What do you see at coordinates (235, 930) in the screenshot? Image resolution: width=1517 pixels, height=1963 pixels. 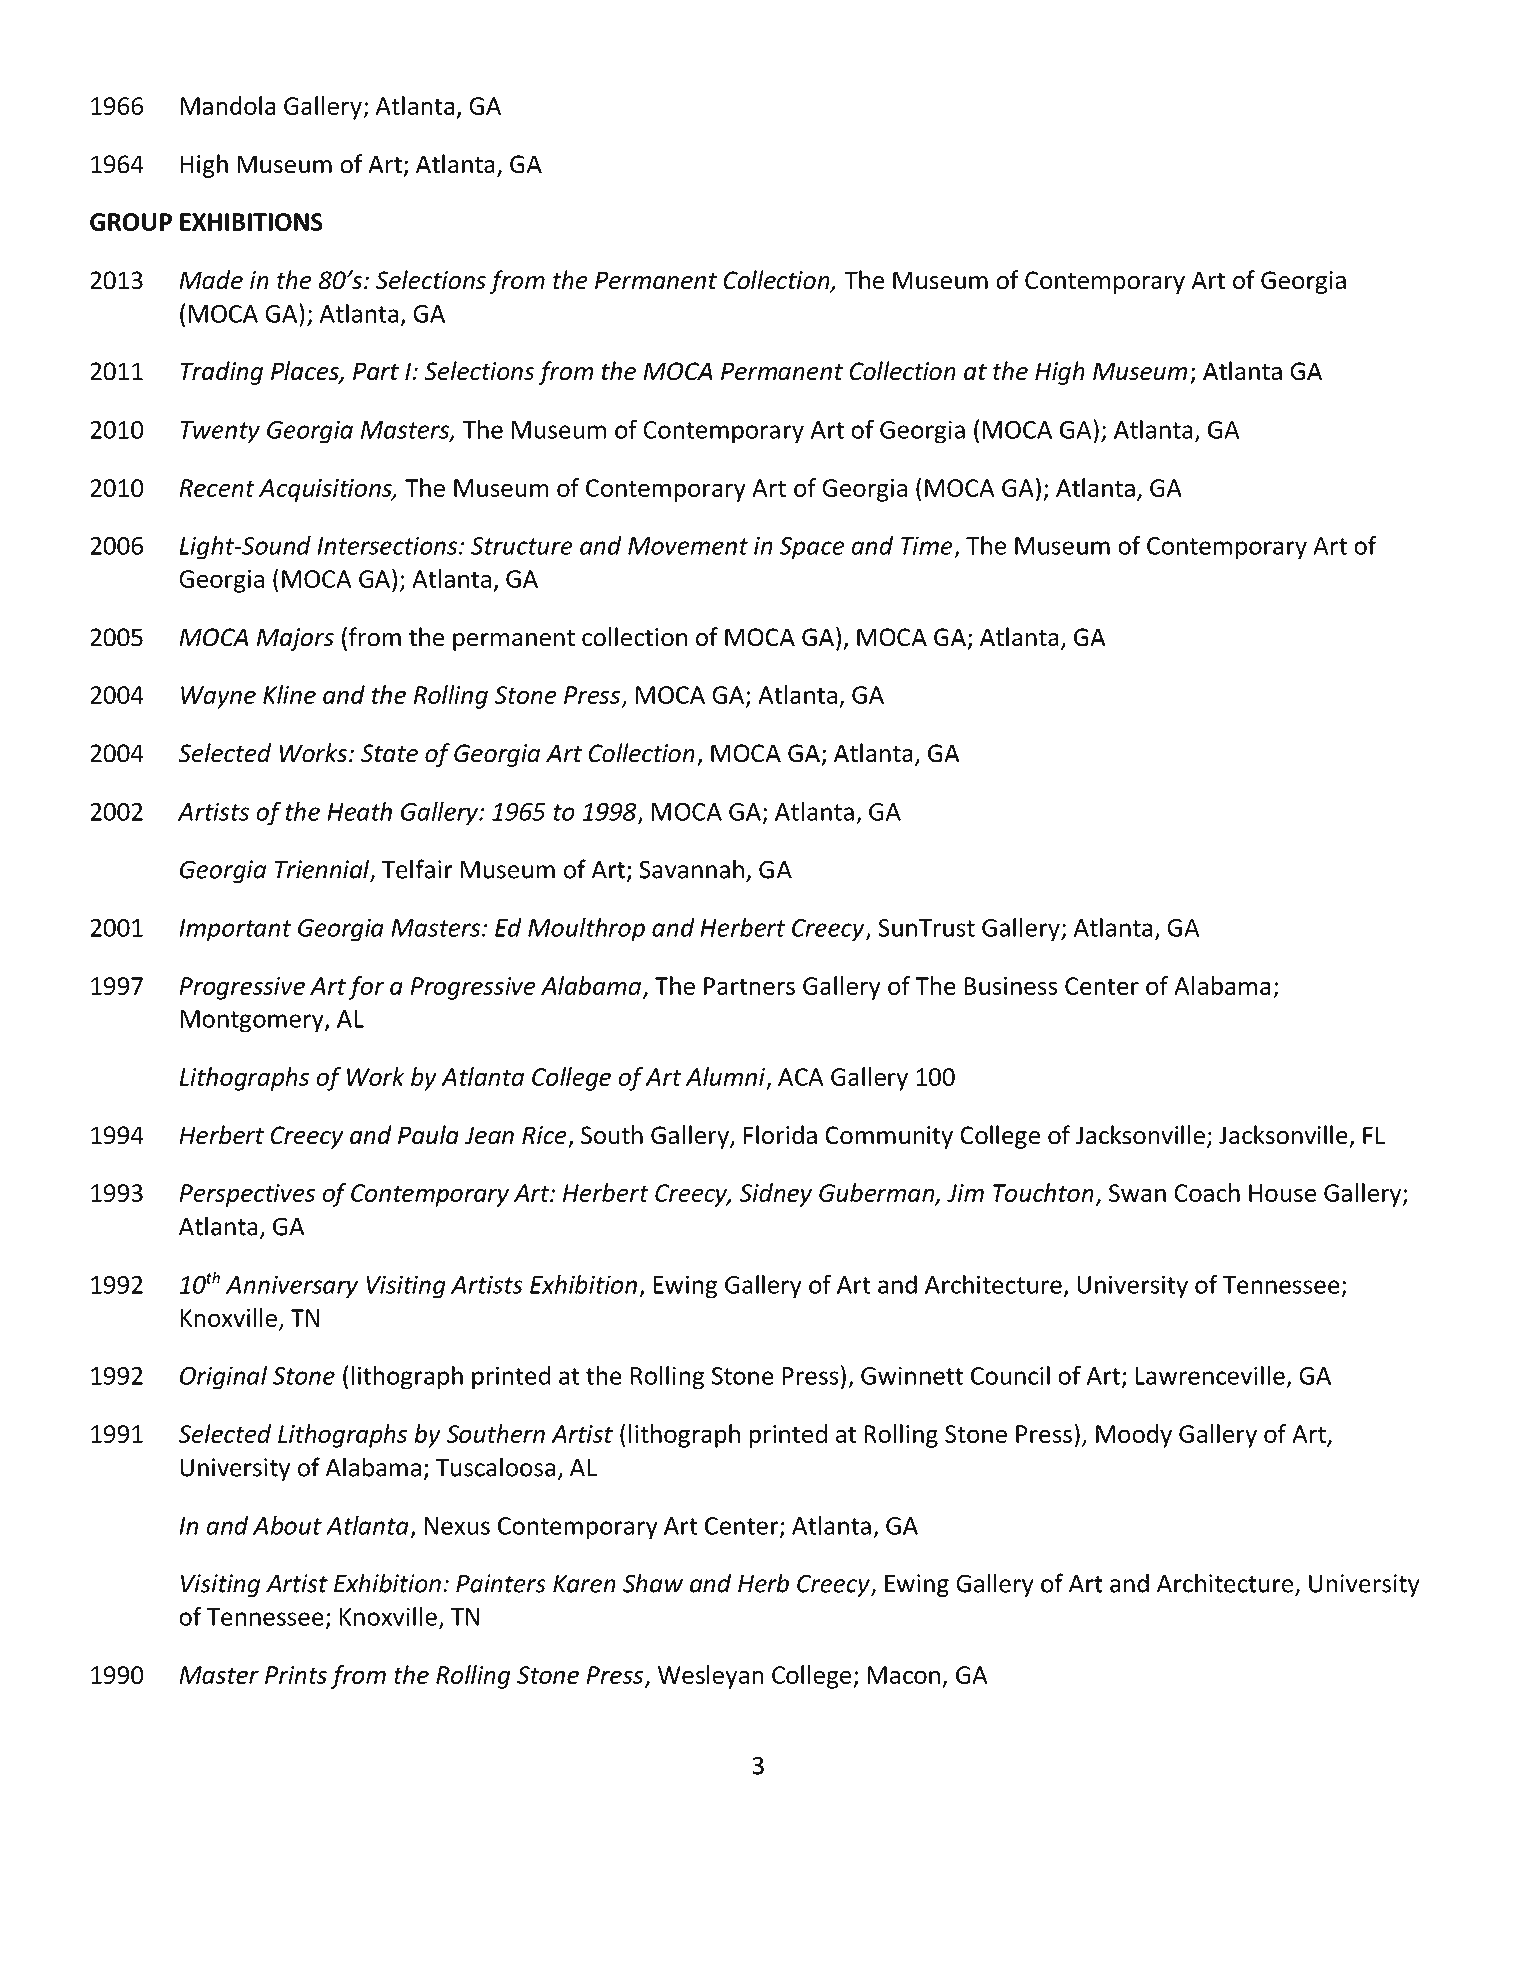 I see `Important` at bounding box center [235, 930].
